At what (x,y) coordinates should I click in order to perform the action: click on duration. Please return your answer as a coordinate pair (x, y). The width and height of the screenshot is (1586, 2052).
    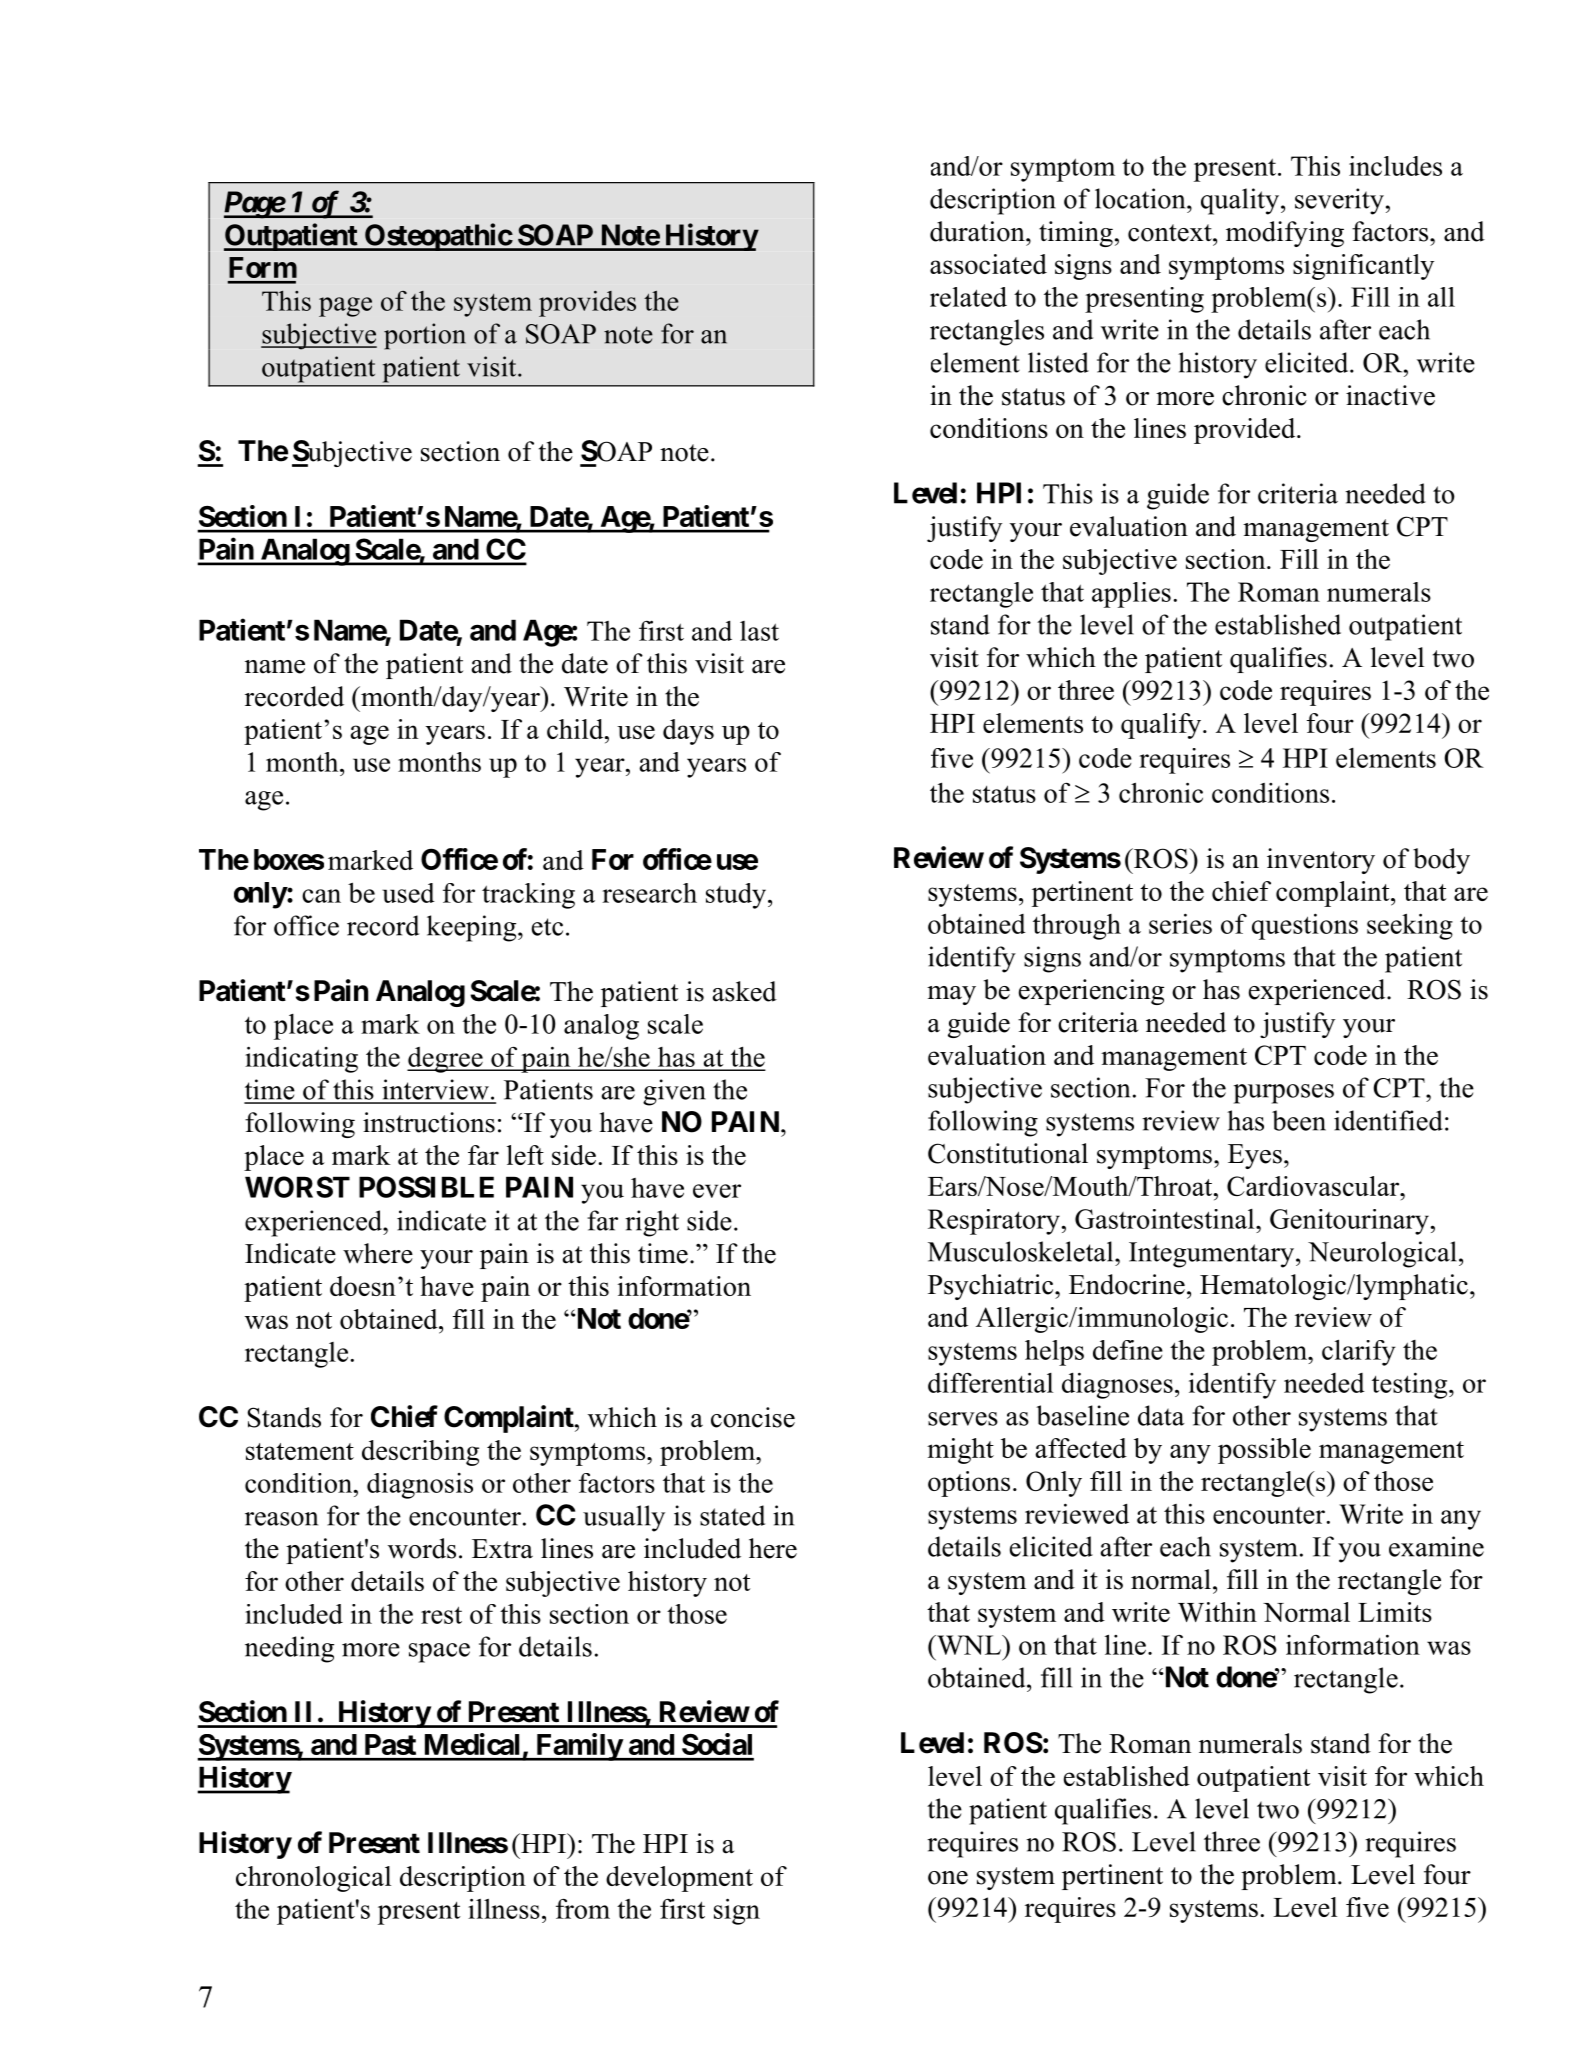
    Looking at the image, I should click on (978, 231).
